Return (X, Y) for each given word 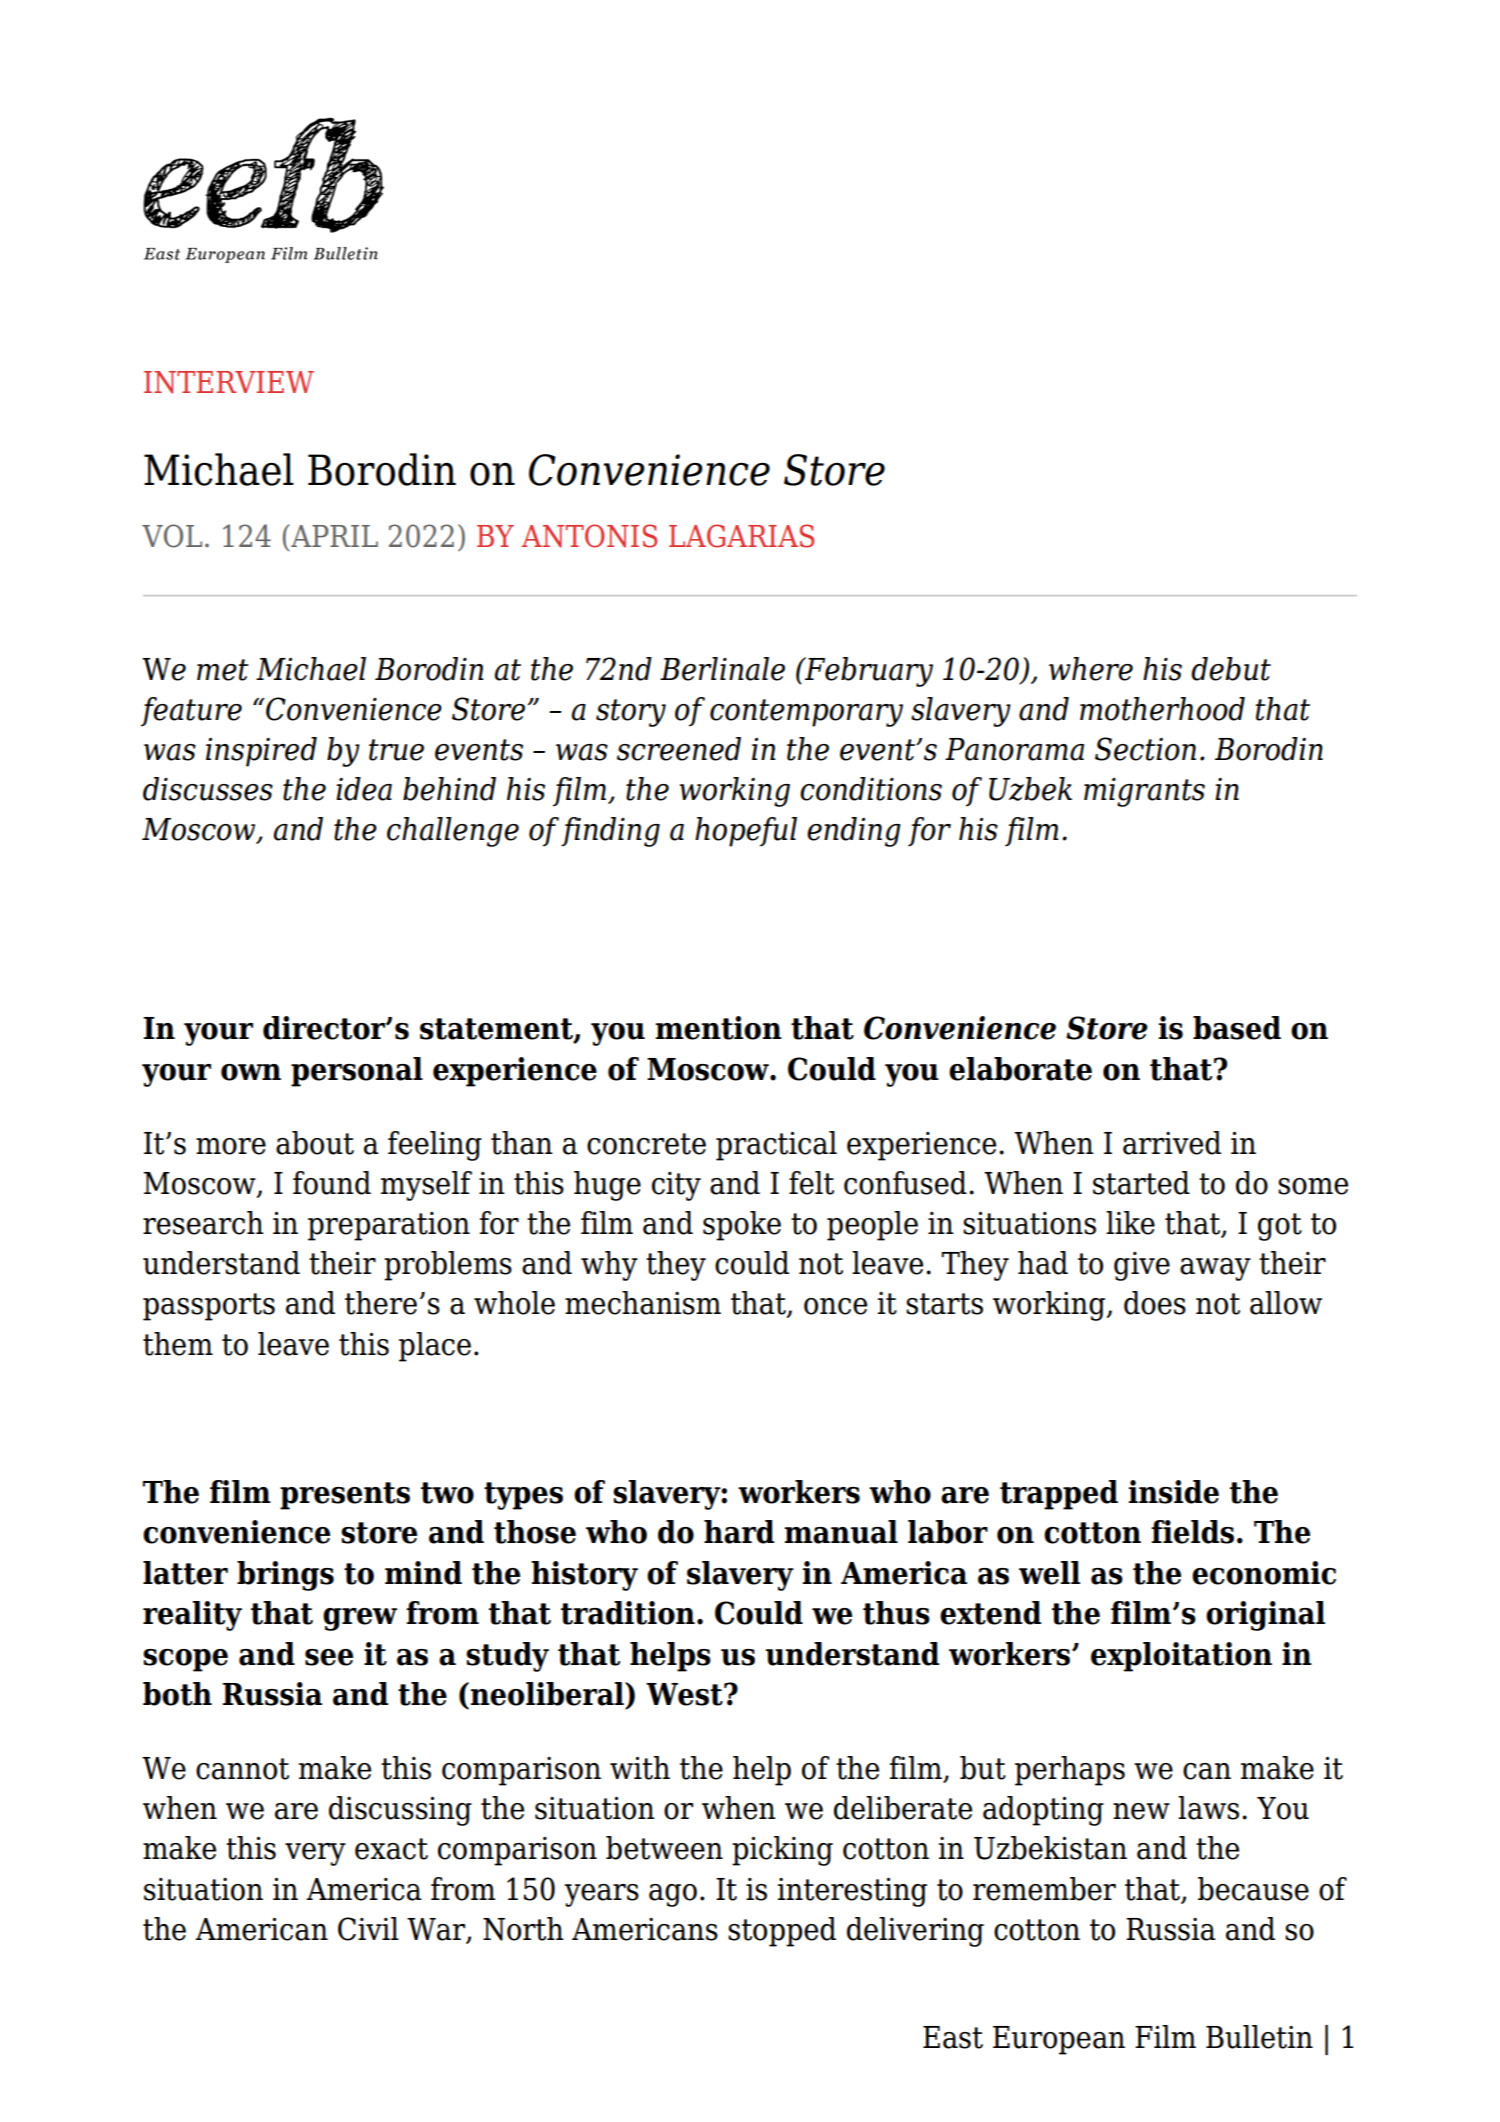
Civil (368, 1929)
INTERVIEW (229, 382)
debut (1231, 669)
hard (739, 1532)
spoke (742, 1226)
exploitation (1181, 1657)
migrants (1144, 792)
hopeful (746, 832)
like (1130, 1223)
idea (364, 789)
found (332, 1183)
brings (285, 1576)
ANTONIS (589, 536)
